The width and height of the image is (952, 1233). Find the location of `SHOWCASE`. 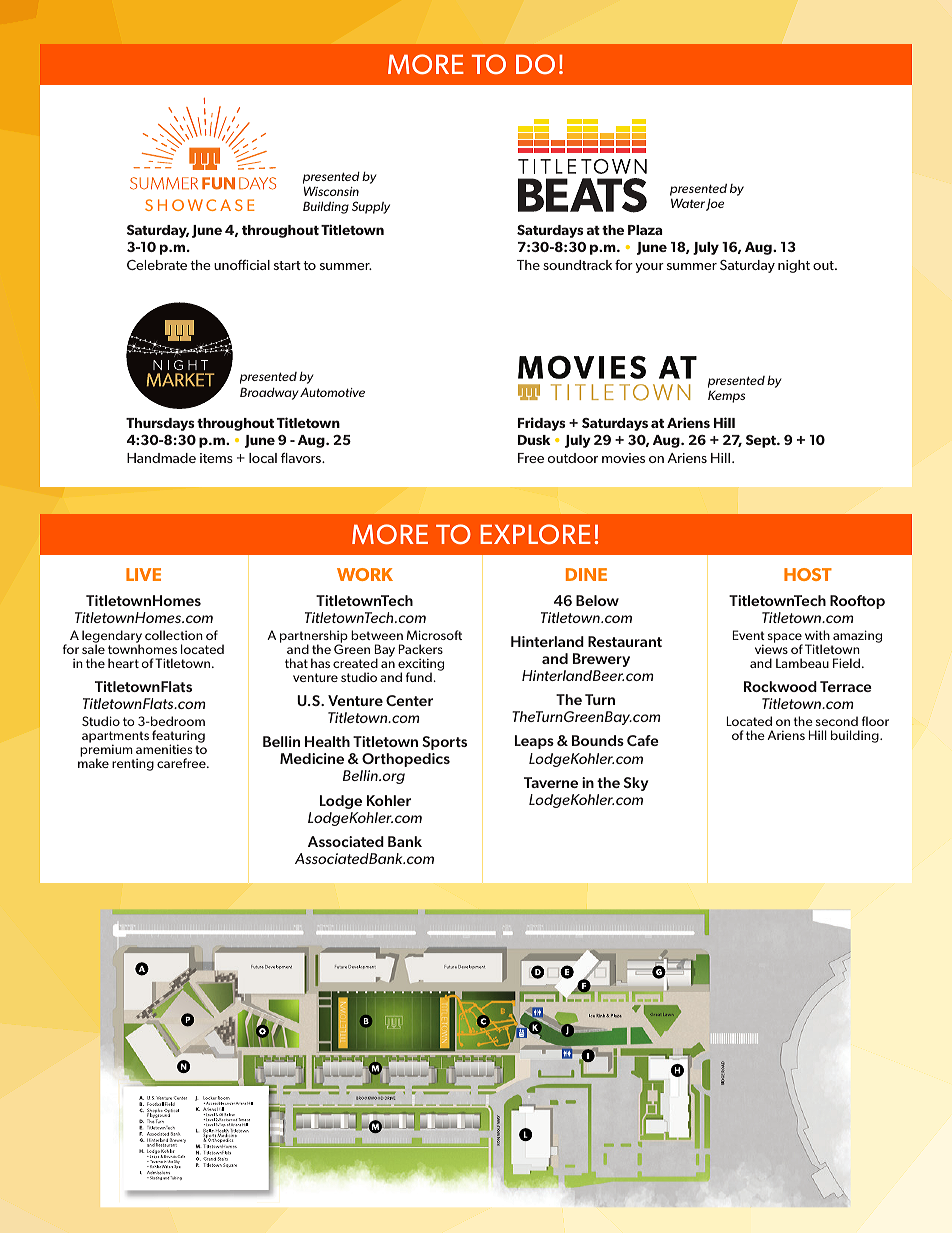

SHOWCASE is located at coordinates (200, 205).
